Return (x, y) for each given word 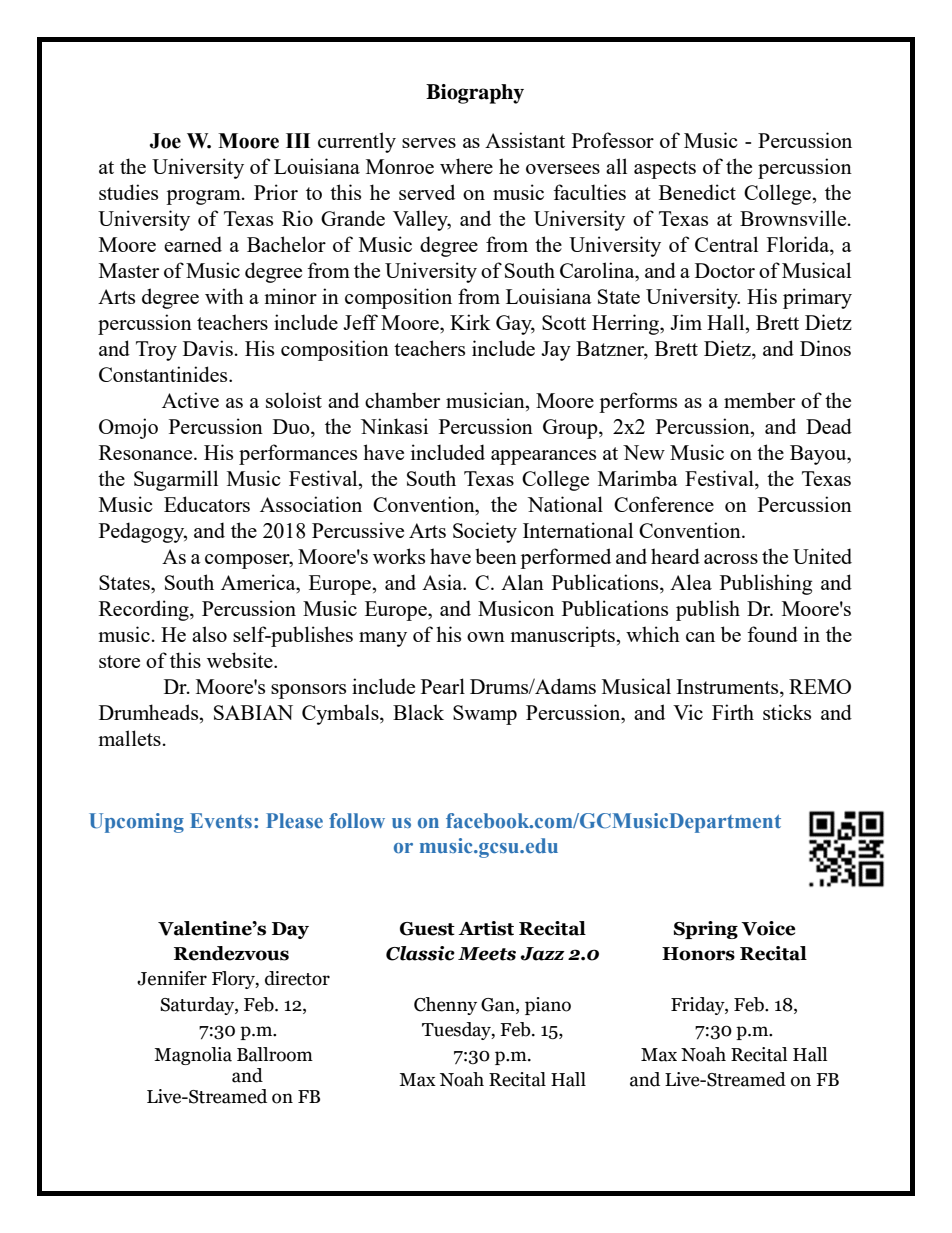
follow (357, 821)
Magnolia (193, 1056)
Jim (686, 322)
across (731, 559)
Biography (475, 94)
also (209, 634)
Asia (443, 582)
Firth (733, 712)
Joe (165, 141)
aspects (665, 170)
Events (221, 820)
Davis (208, 348)
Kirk (470, 322)
